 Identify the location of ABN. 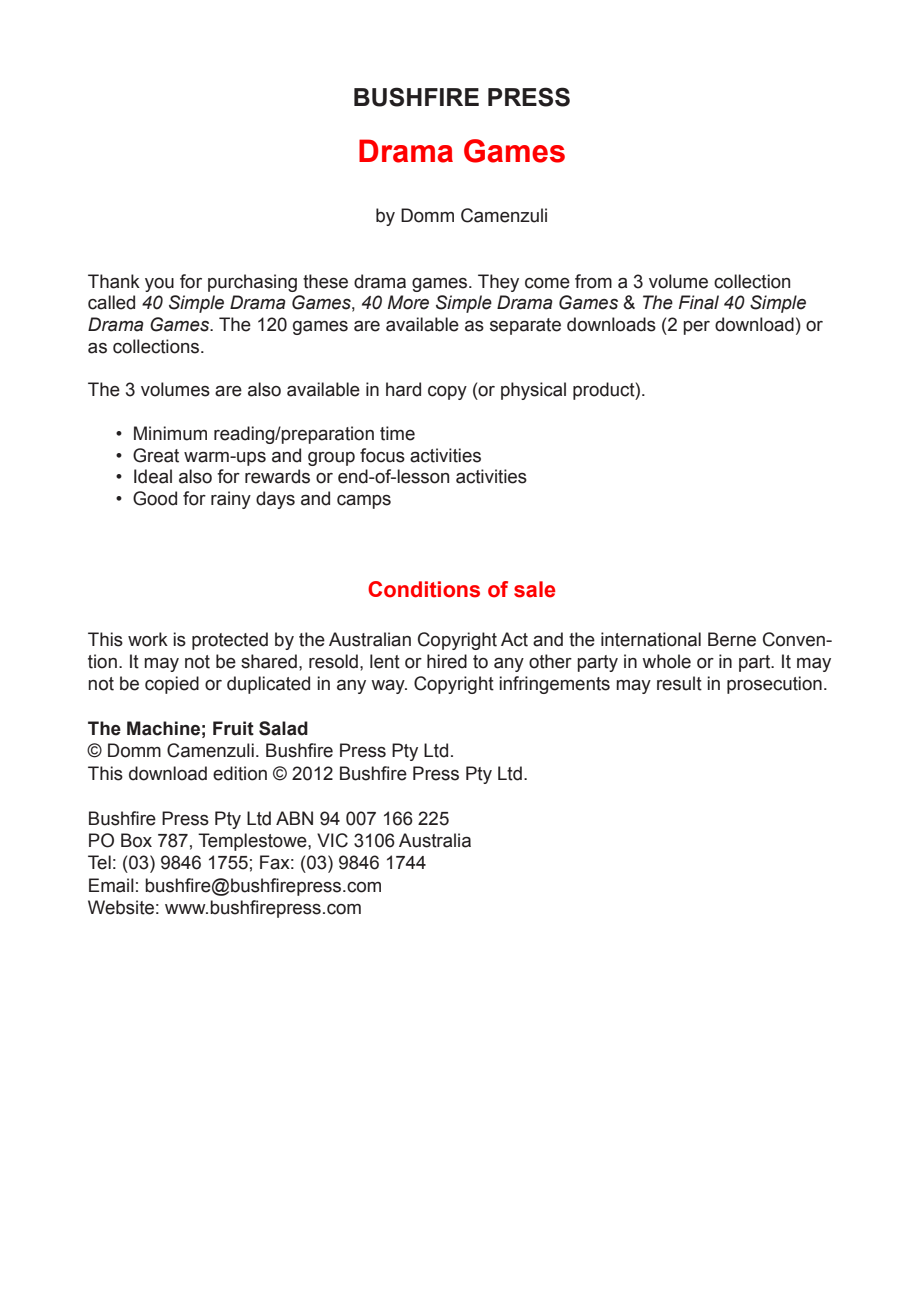
(294, 818).
